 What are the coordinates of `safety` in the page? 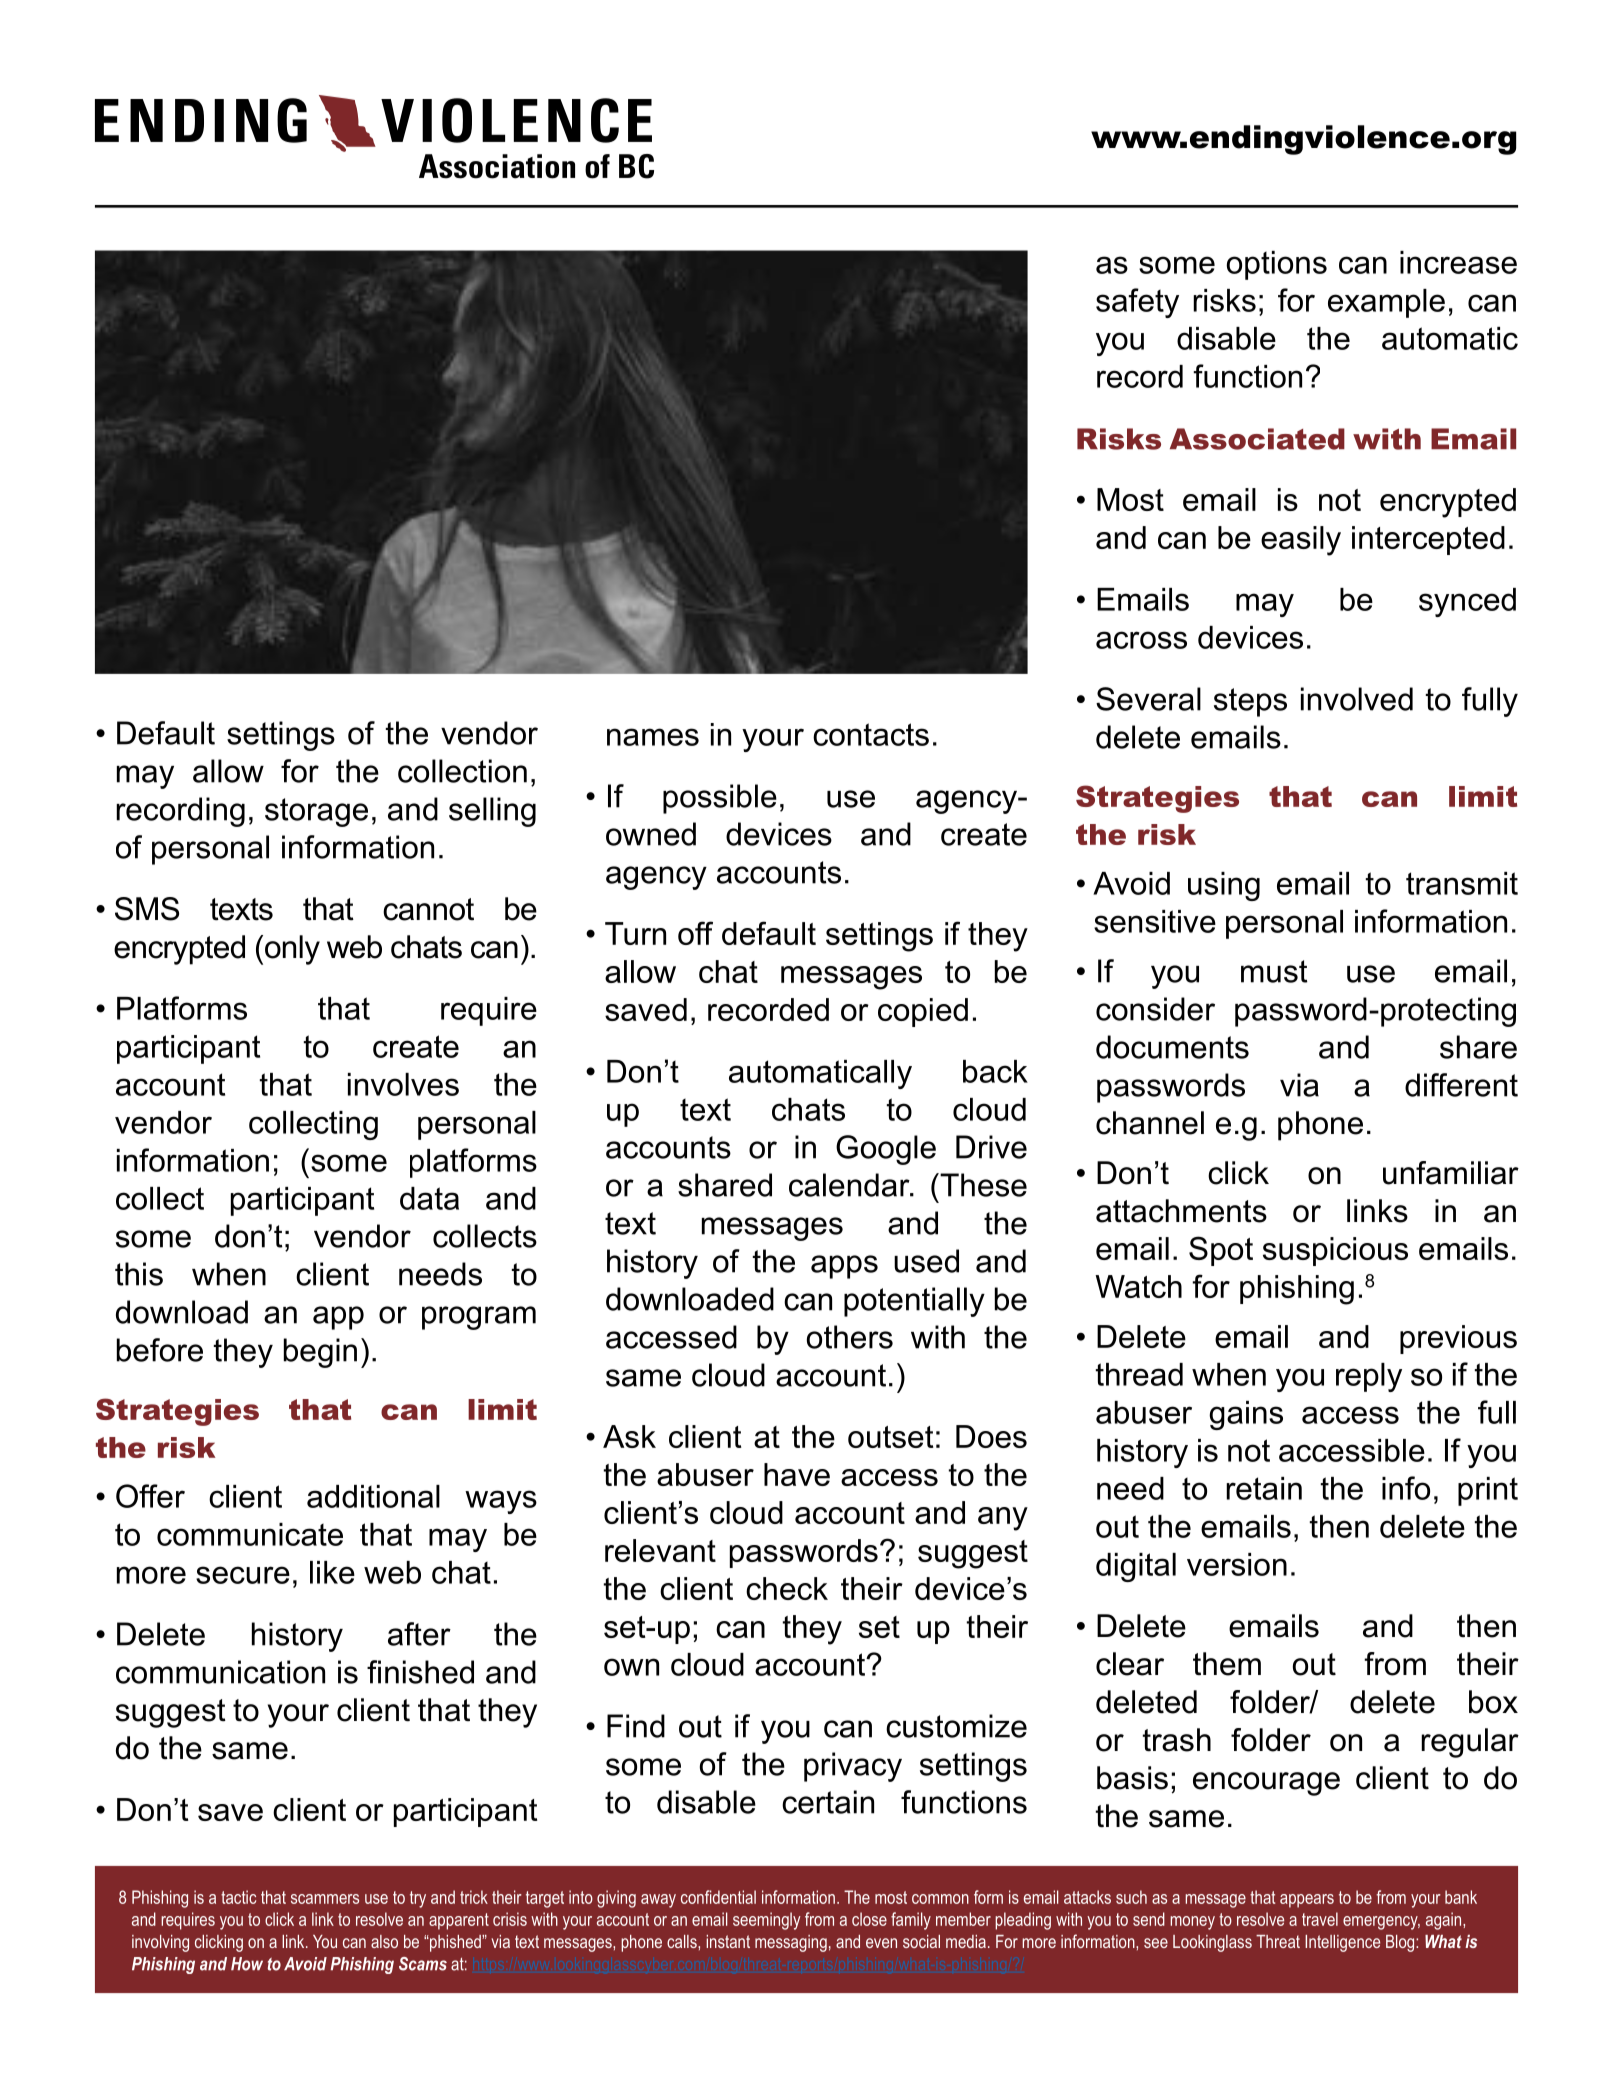 It's located at (1137, 303).
